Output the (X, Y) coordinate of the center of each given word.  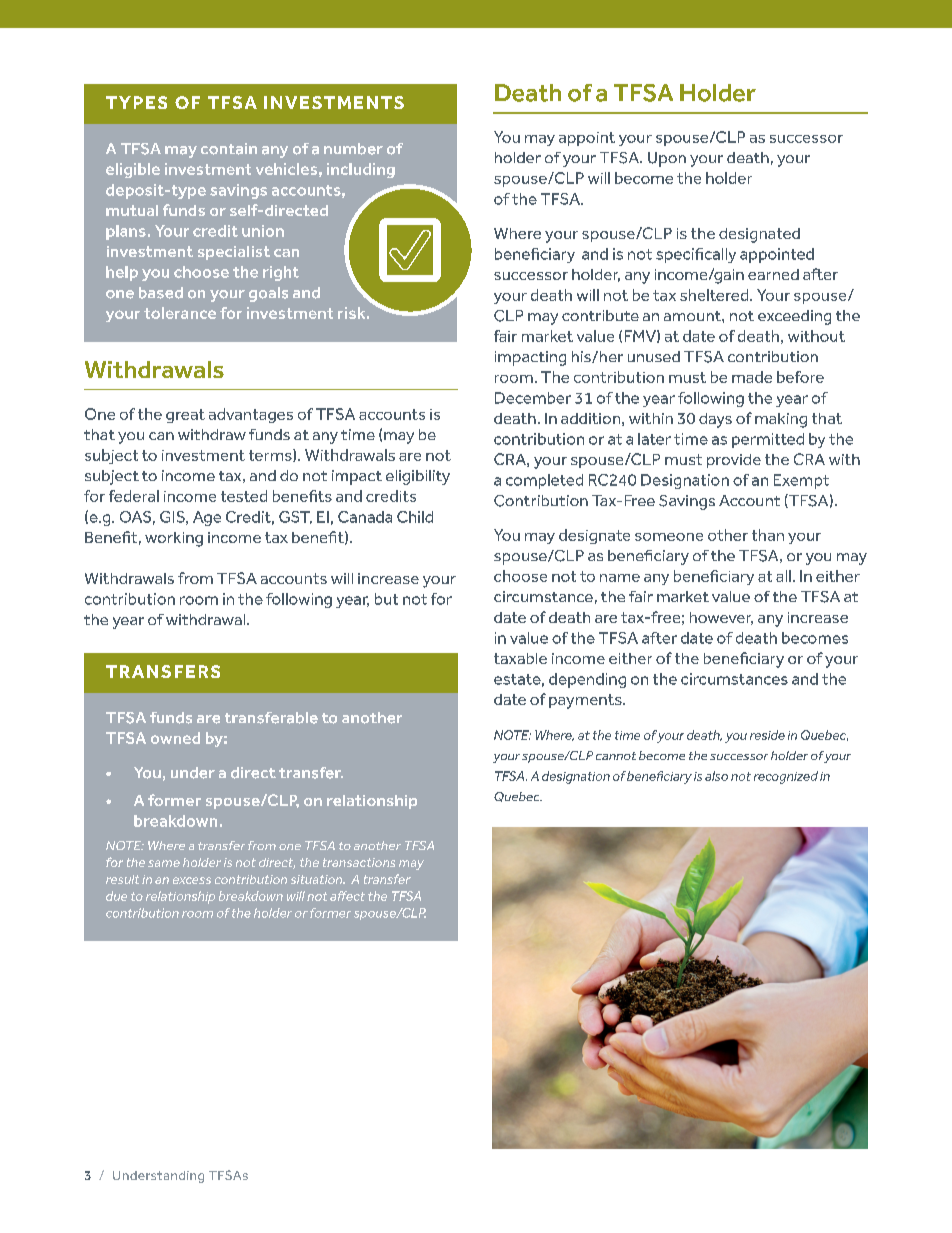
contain (229, 149)
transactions (359, 862)
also (716, 776)
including (361, 170)
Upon (667, 159)
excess (192, 880)
